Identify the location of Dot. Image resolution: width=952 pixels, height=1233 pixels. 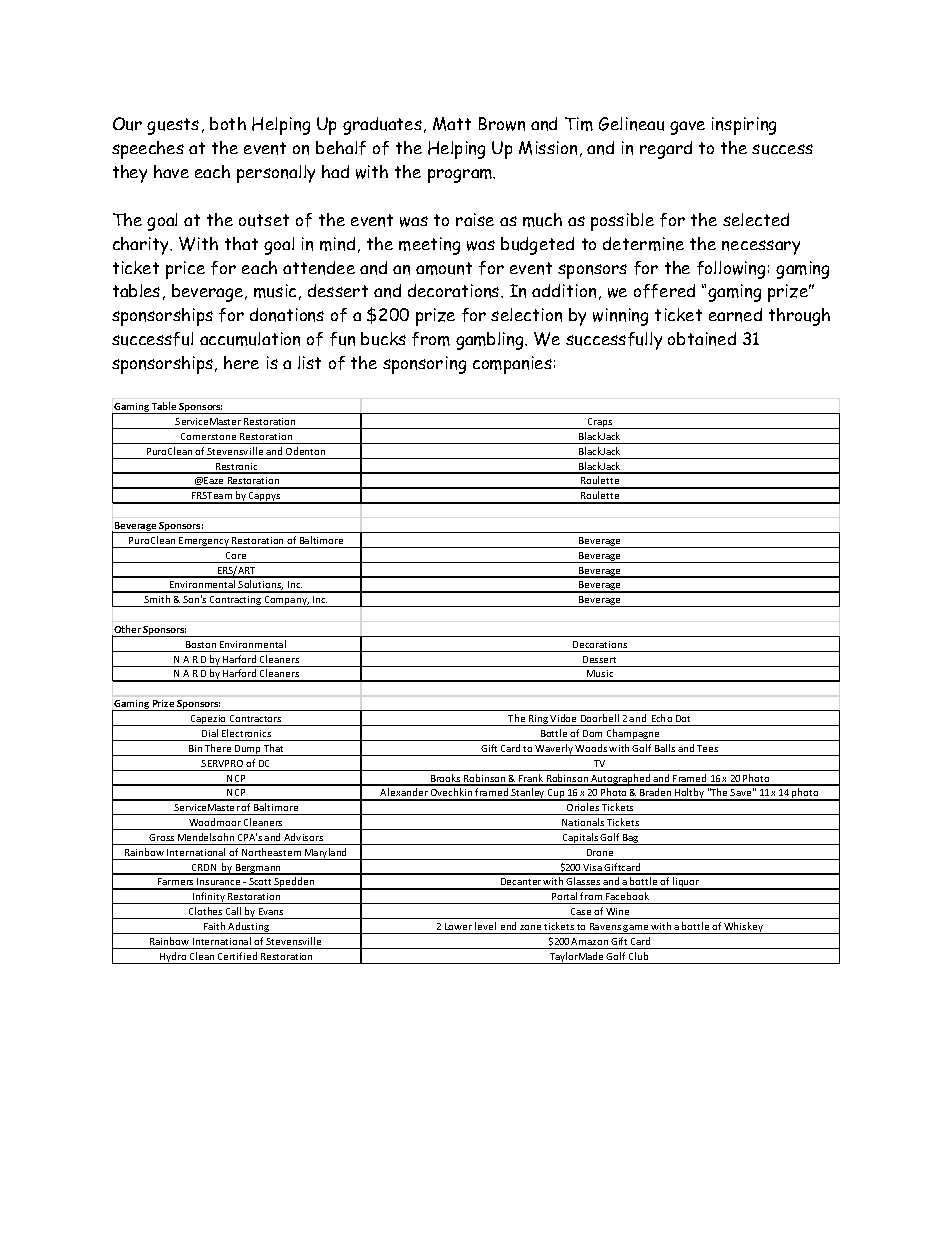
(683, 718).
